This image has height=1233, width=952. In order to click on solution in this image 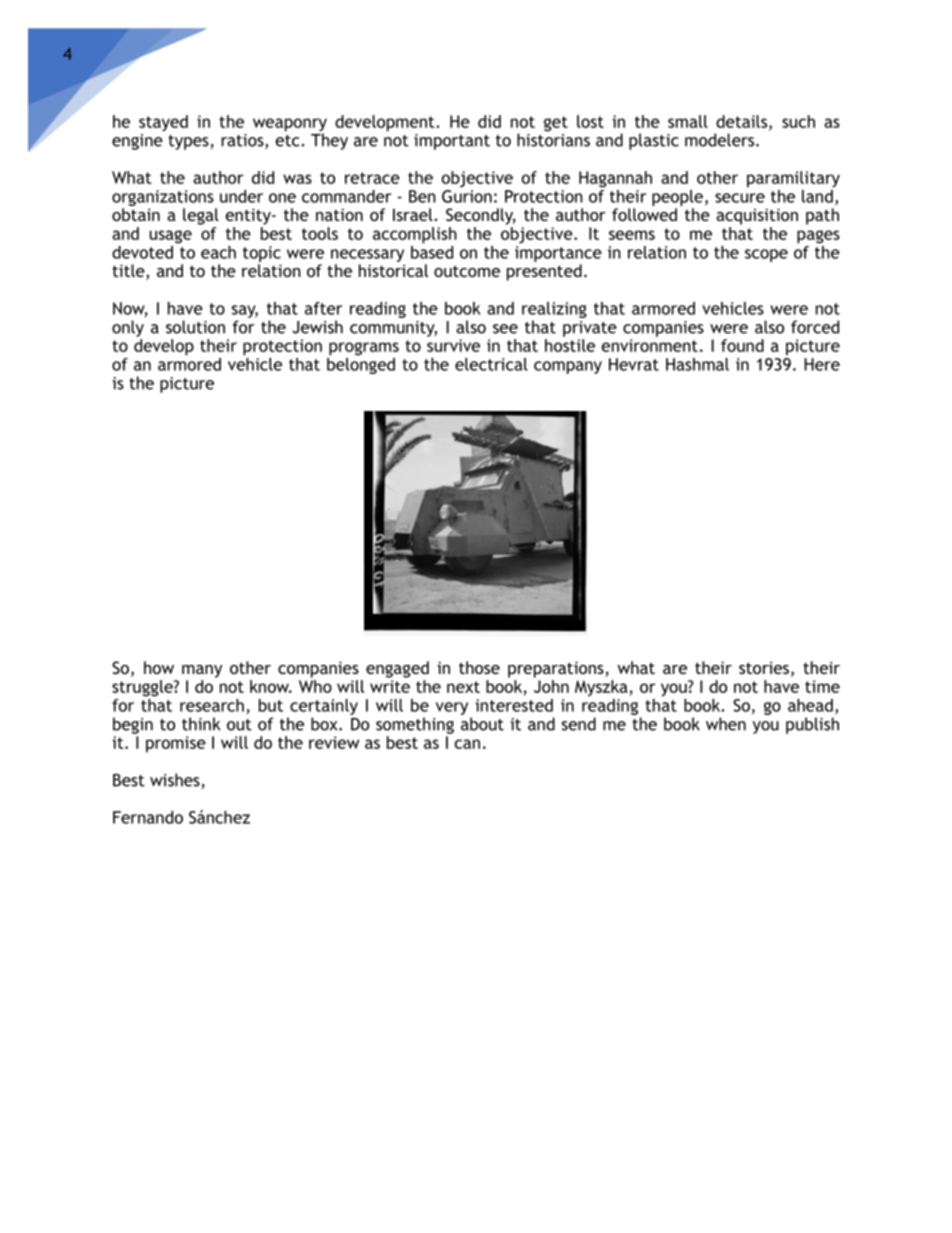, I will do `click(195, 327)`.
